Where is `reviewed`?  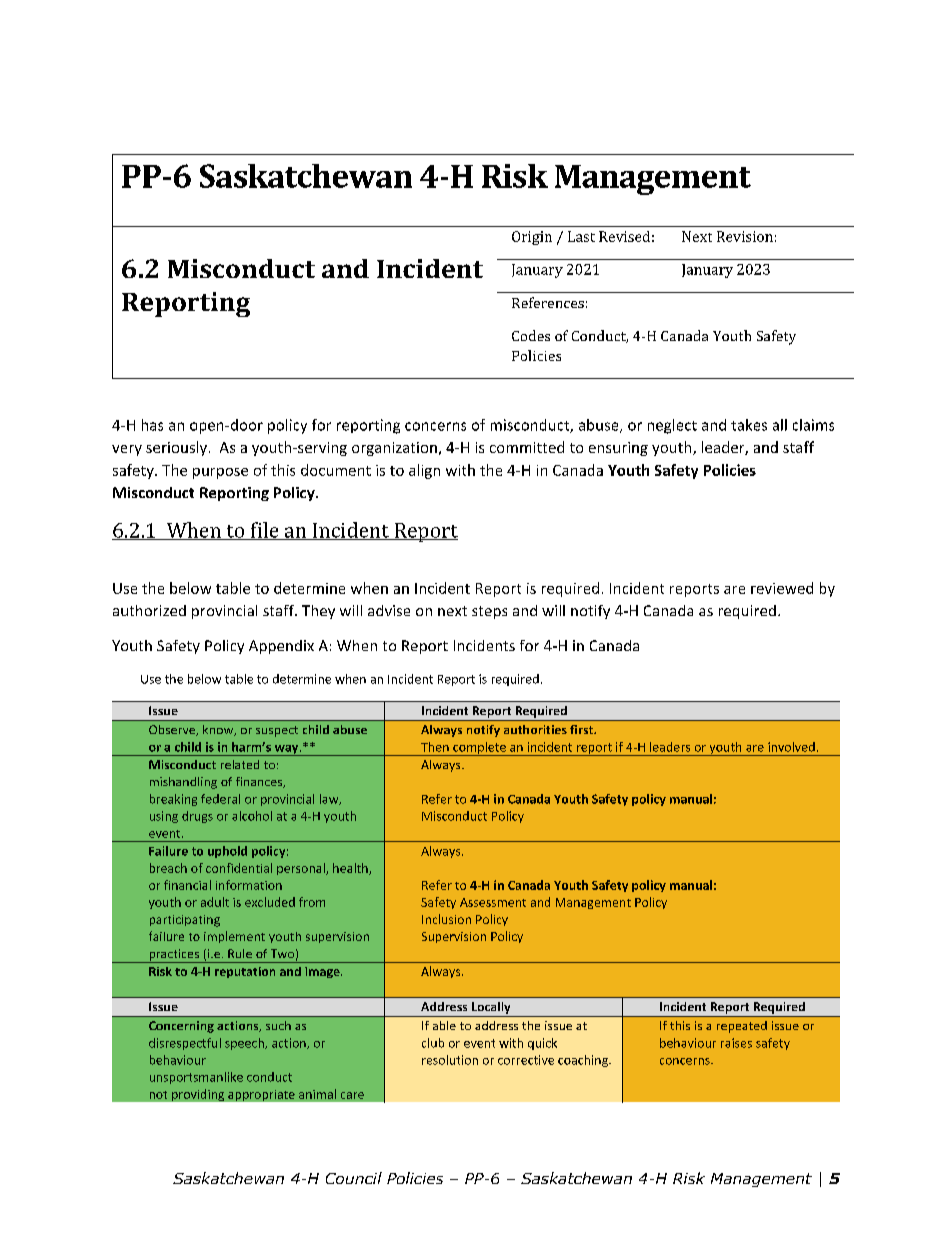
reviewed is located at coordinates (782, 588).
